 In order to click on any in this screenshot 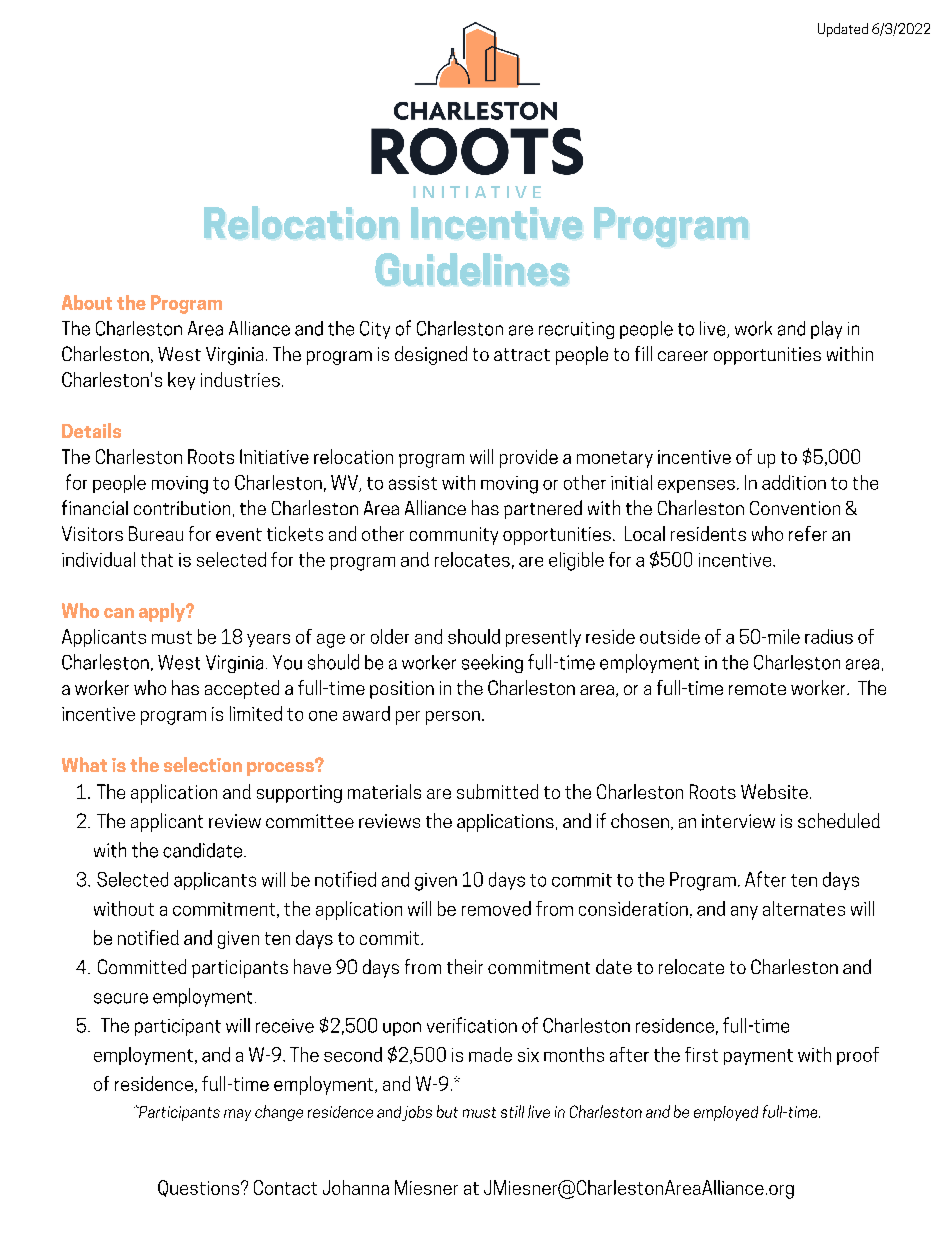, I will do `click(744, 913)`.
